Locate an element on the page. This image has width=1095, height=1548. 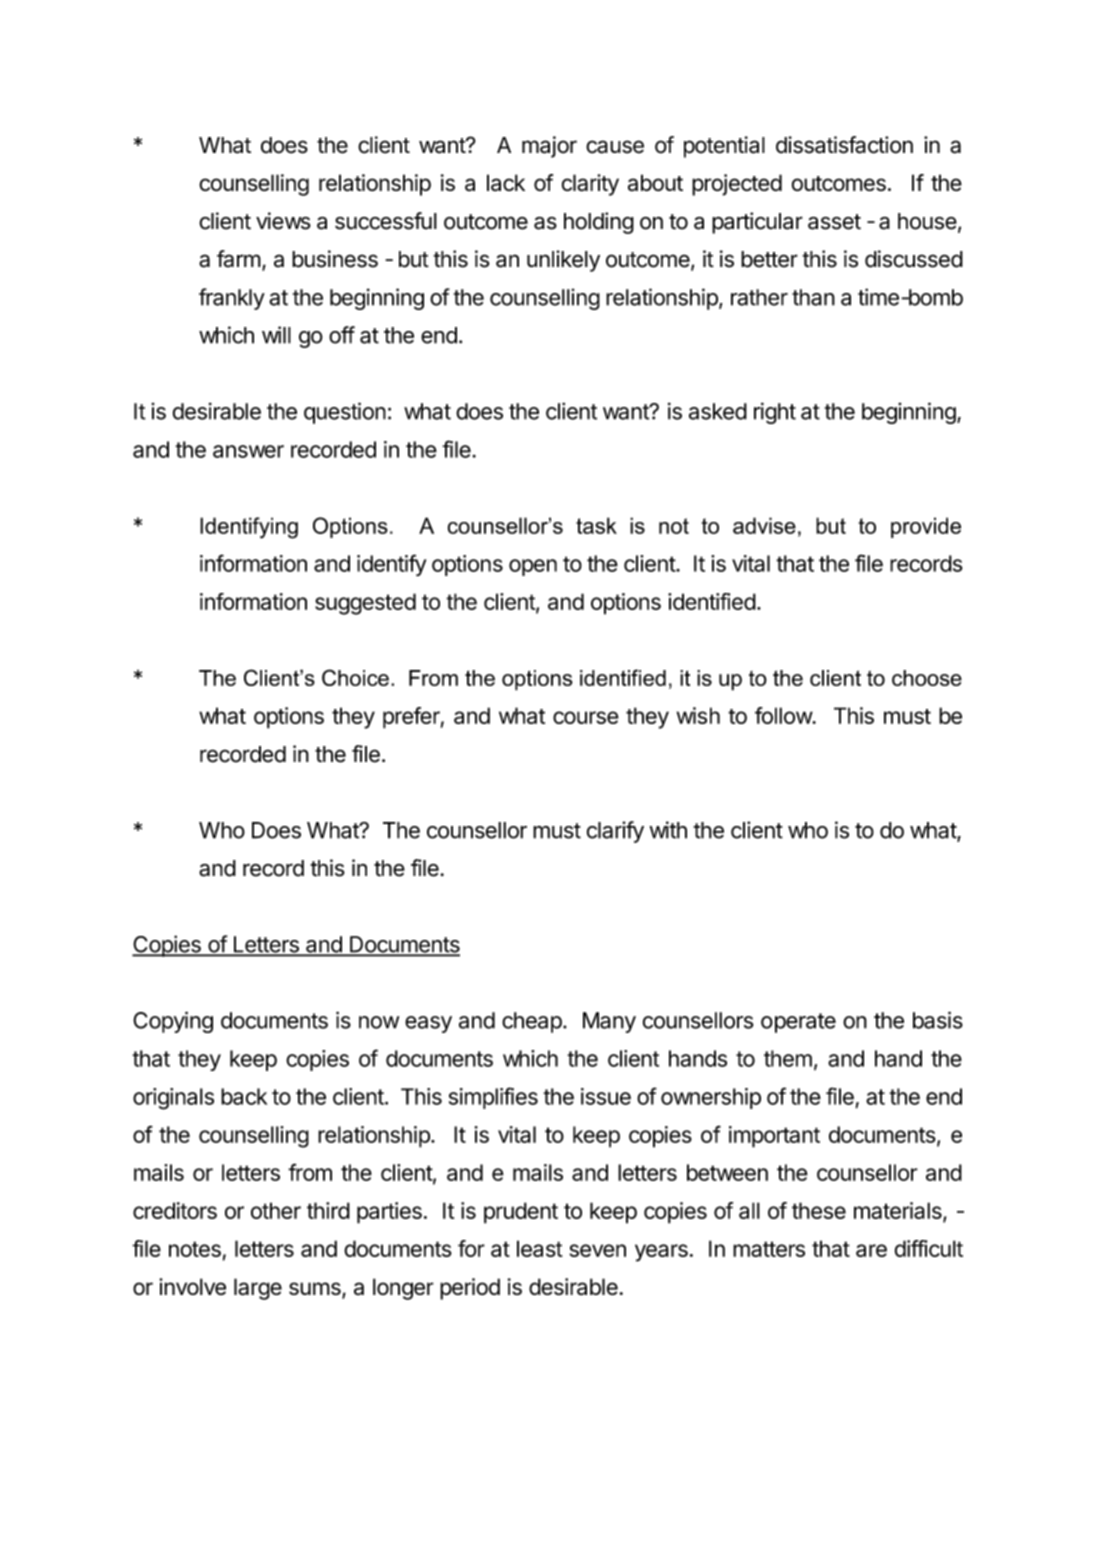
clarity is located at coordinates (590, 185).
